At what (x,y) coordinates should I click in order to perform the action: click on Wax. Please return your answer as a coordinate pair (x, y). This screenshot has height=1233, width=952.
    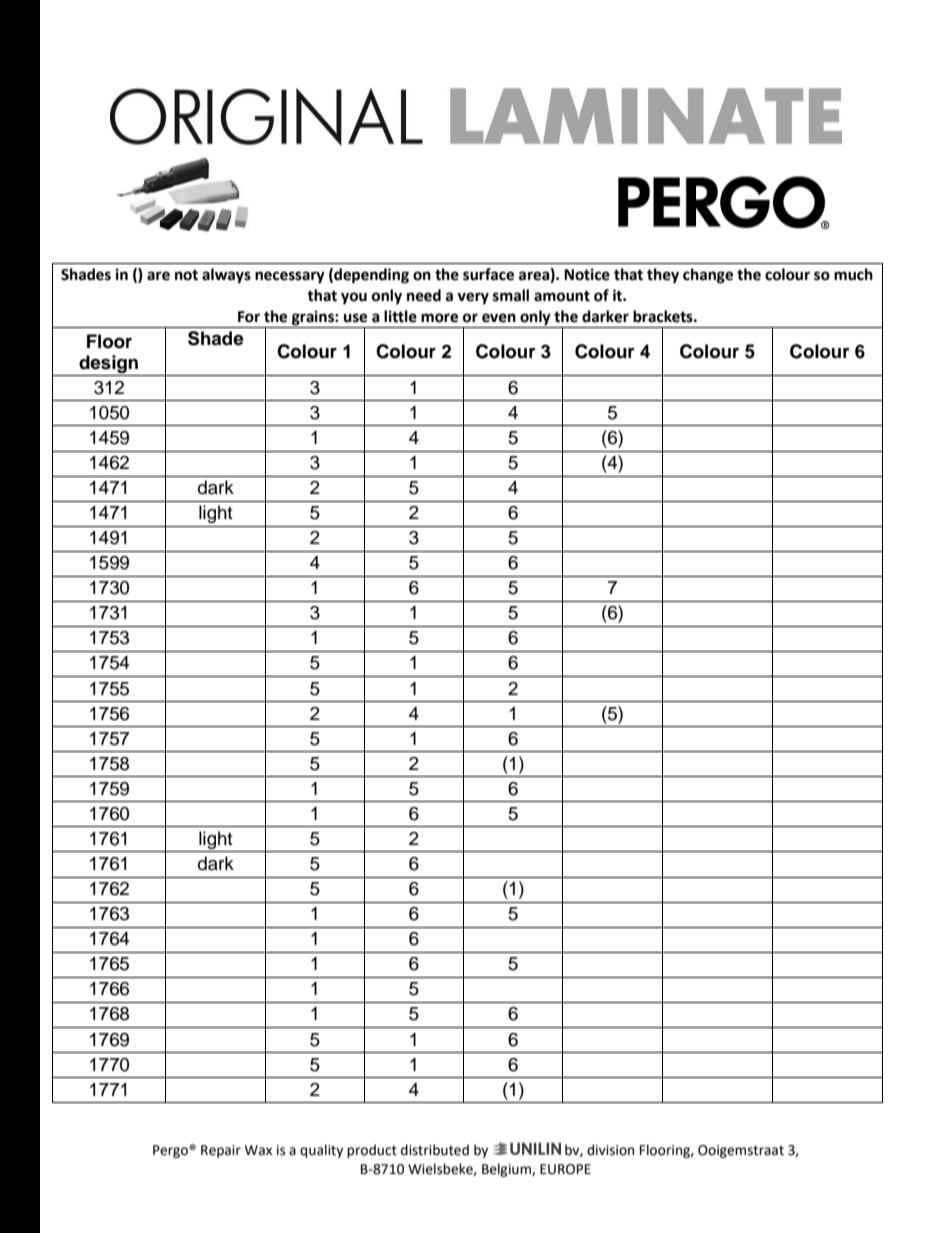
    Looking at the image, I should click on (258, 1150).
